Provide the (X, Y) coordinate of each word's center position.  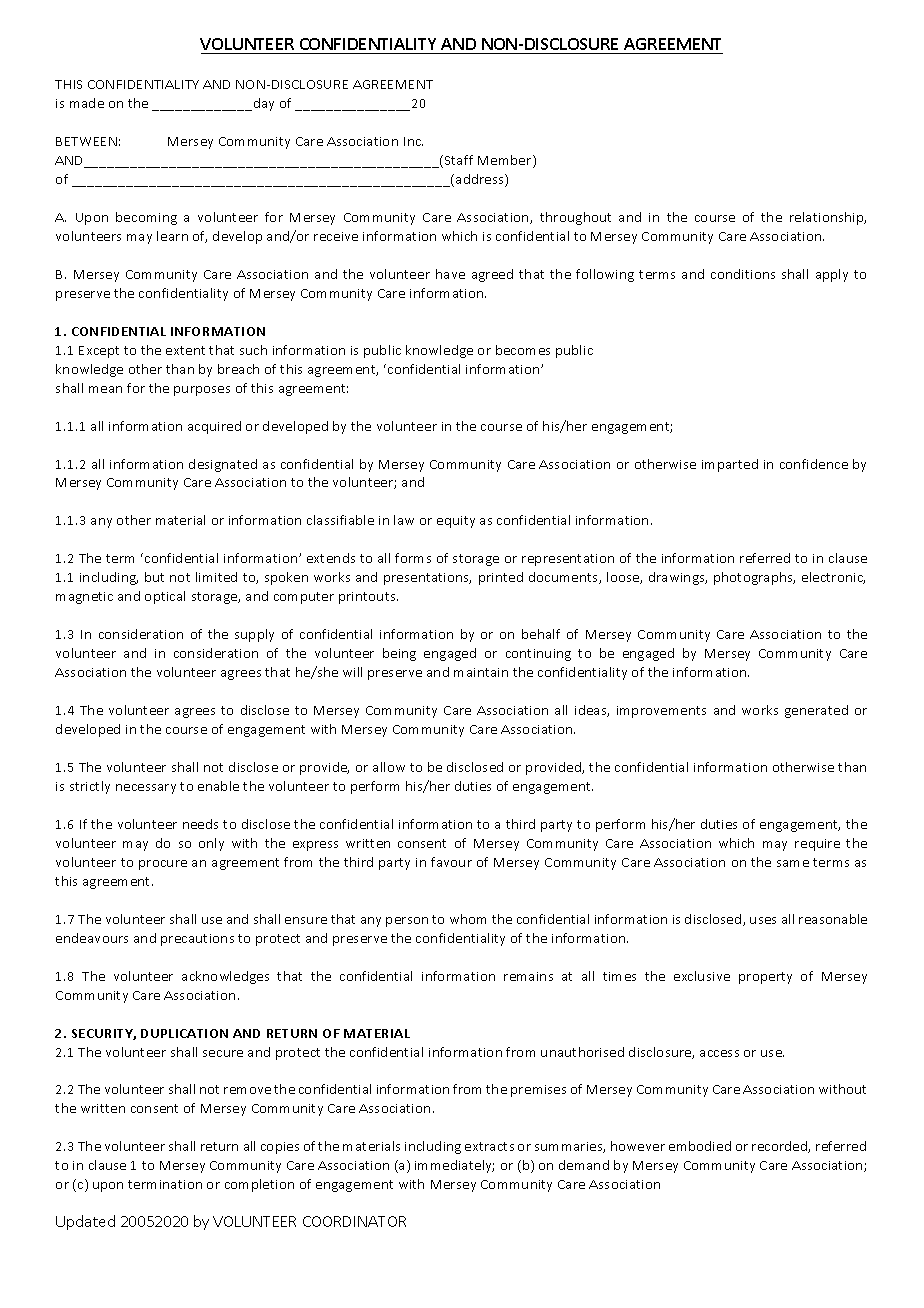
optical (165, 597)
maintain (481, 672)
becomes (523, 350)
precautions (197, 940)
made (87, 103)
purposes (202, 391)
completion (259, 1185)
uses (763, 920)
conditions (743, 274)
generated (816, 711)
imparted (730, 465)
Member (506, 161)
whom (468, 919)
